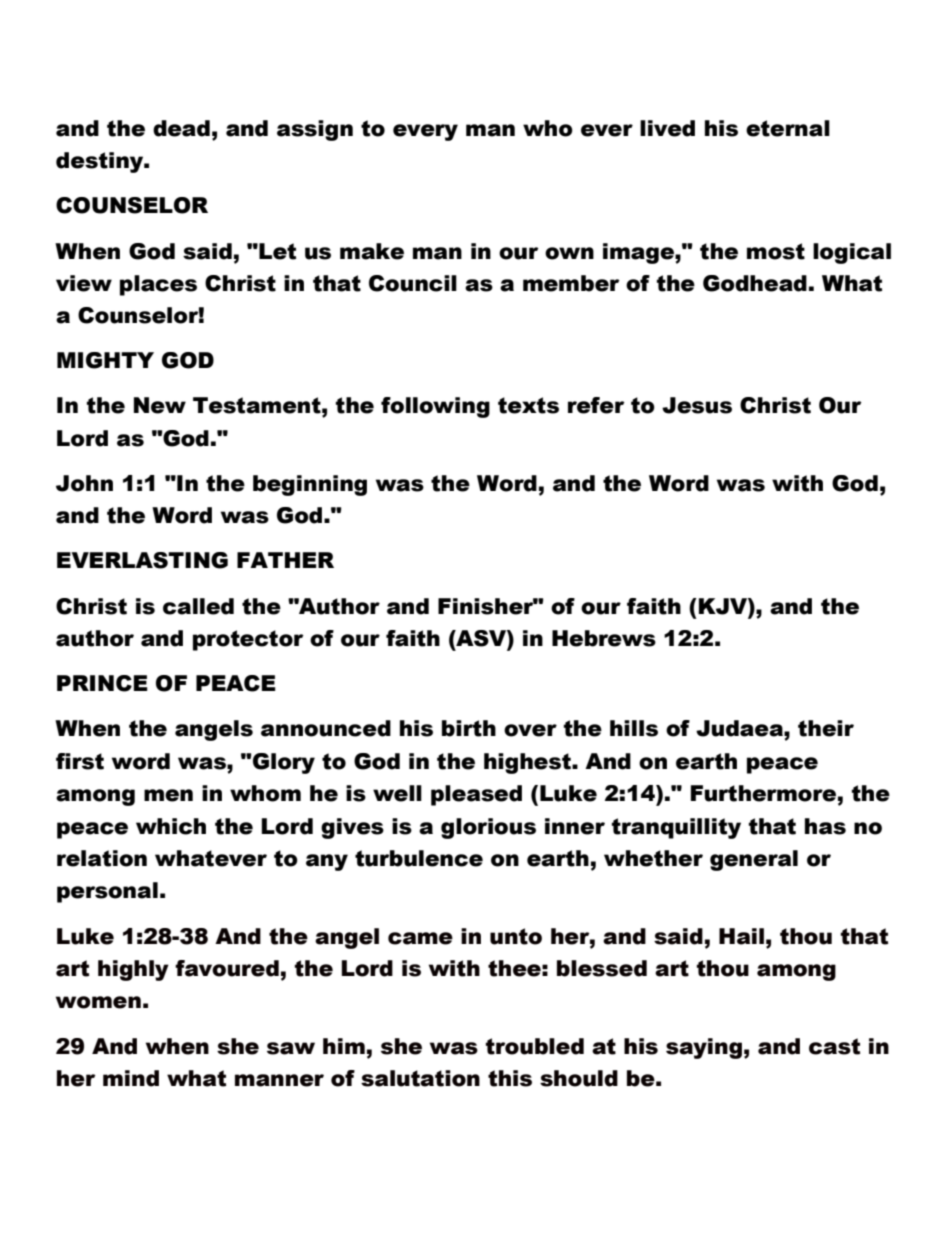 The height and width of the screenshot is (1233, 952). I want to click on their, so click(826, 728).
